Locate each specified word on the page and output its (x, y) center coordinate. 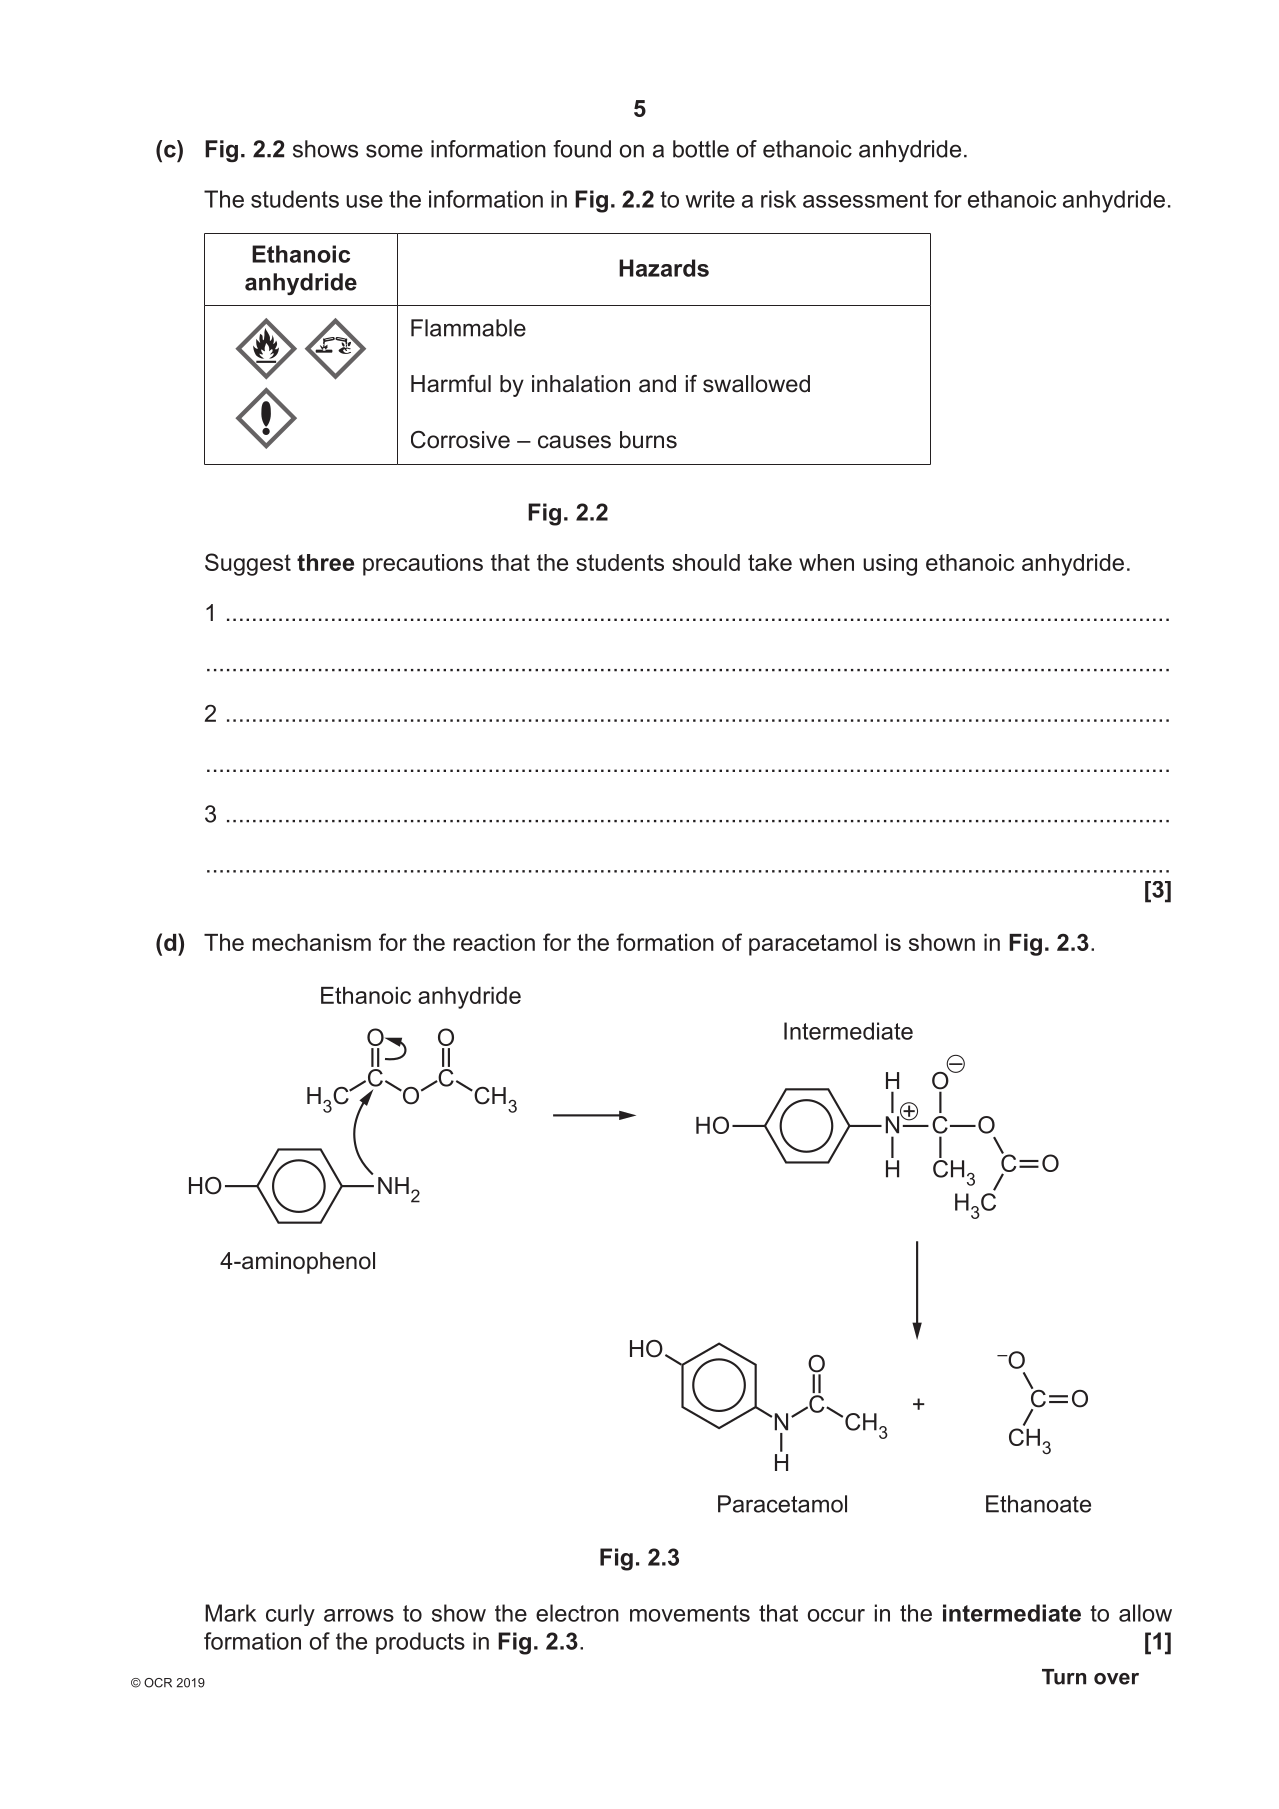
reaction (494, 942)
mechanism (312, 942)
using (890, 565)
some (394, 151)
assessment (865, 199)
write (710, 199)
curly (290, 1615)
